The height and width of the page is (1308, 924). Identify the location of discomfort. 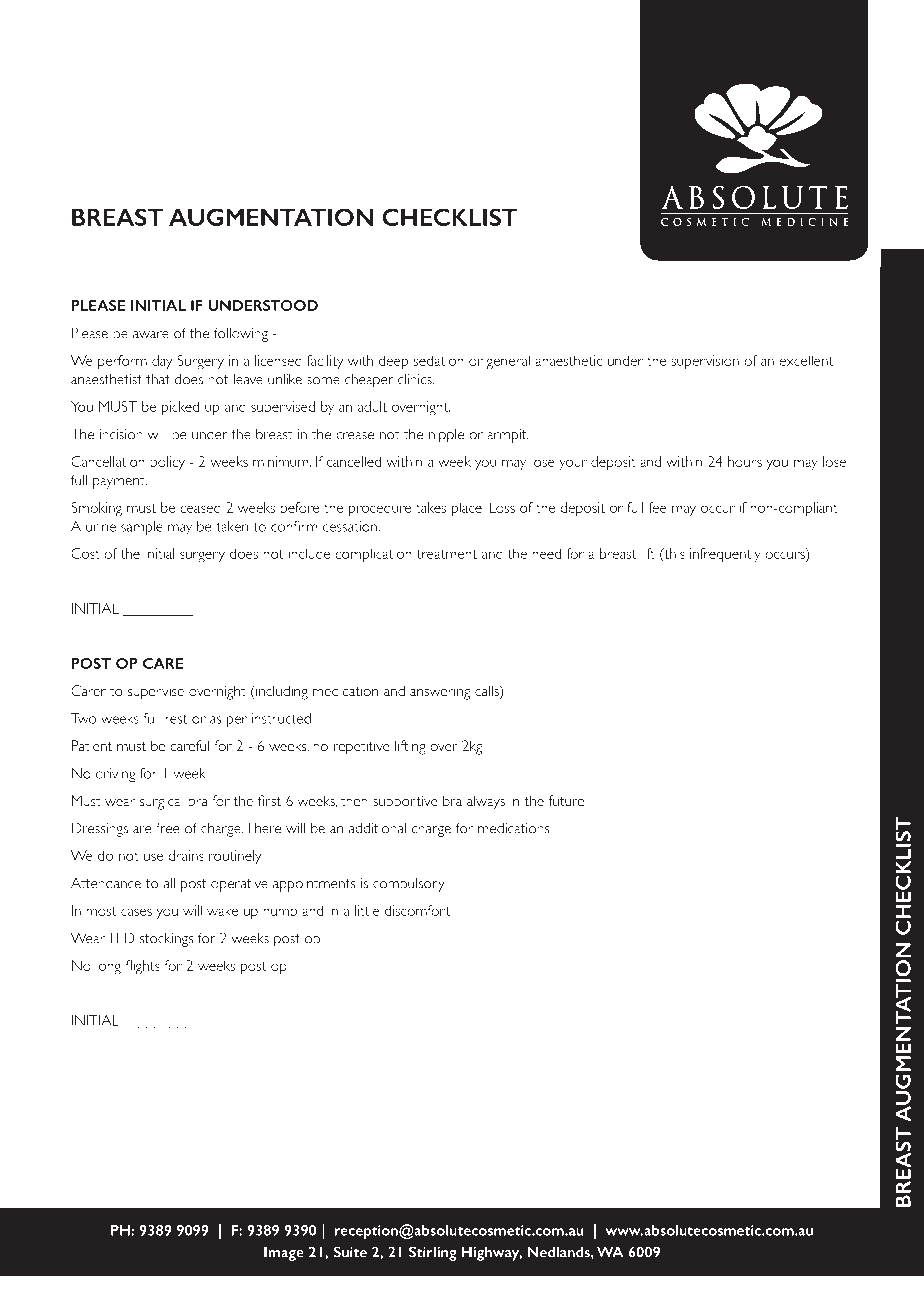
(418, 910).
